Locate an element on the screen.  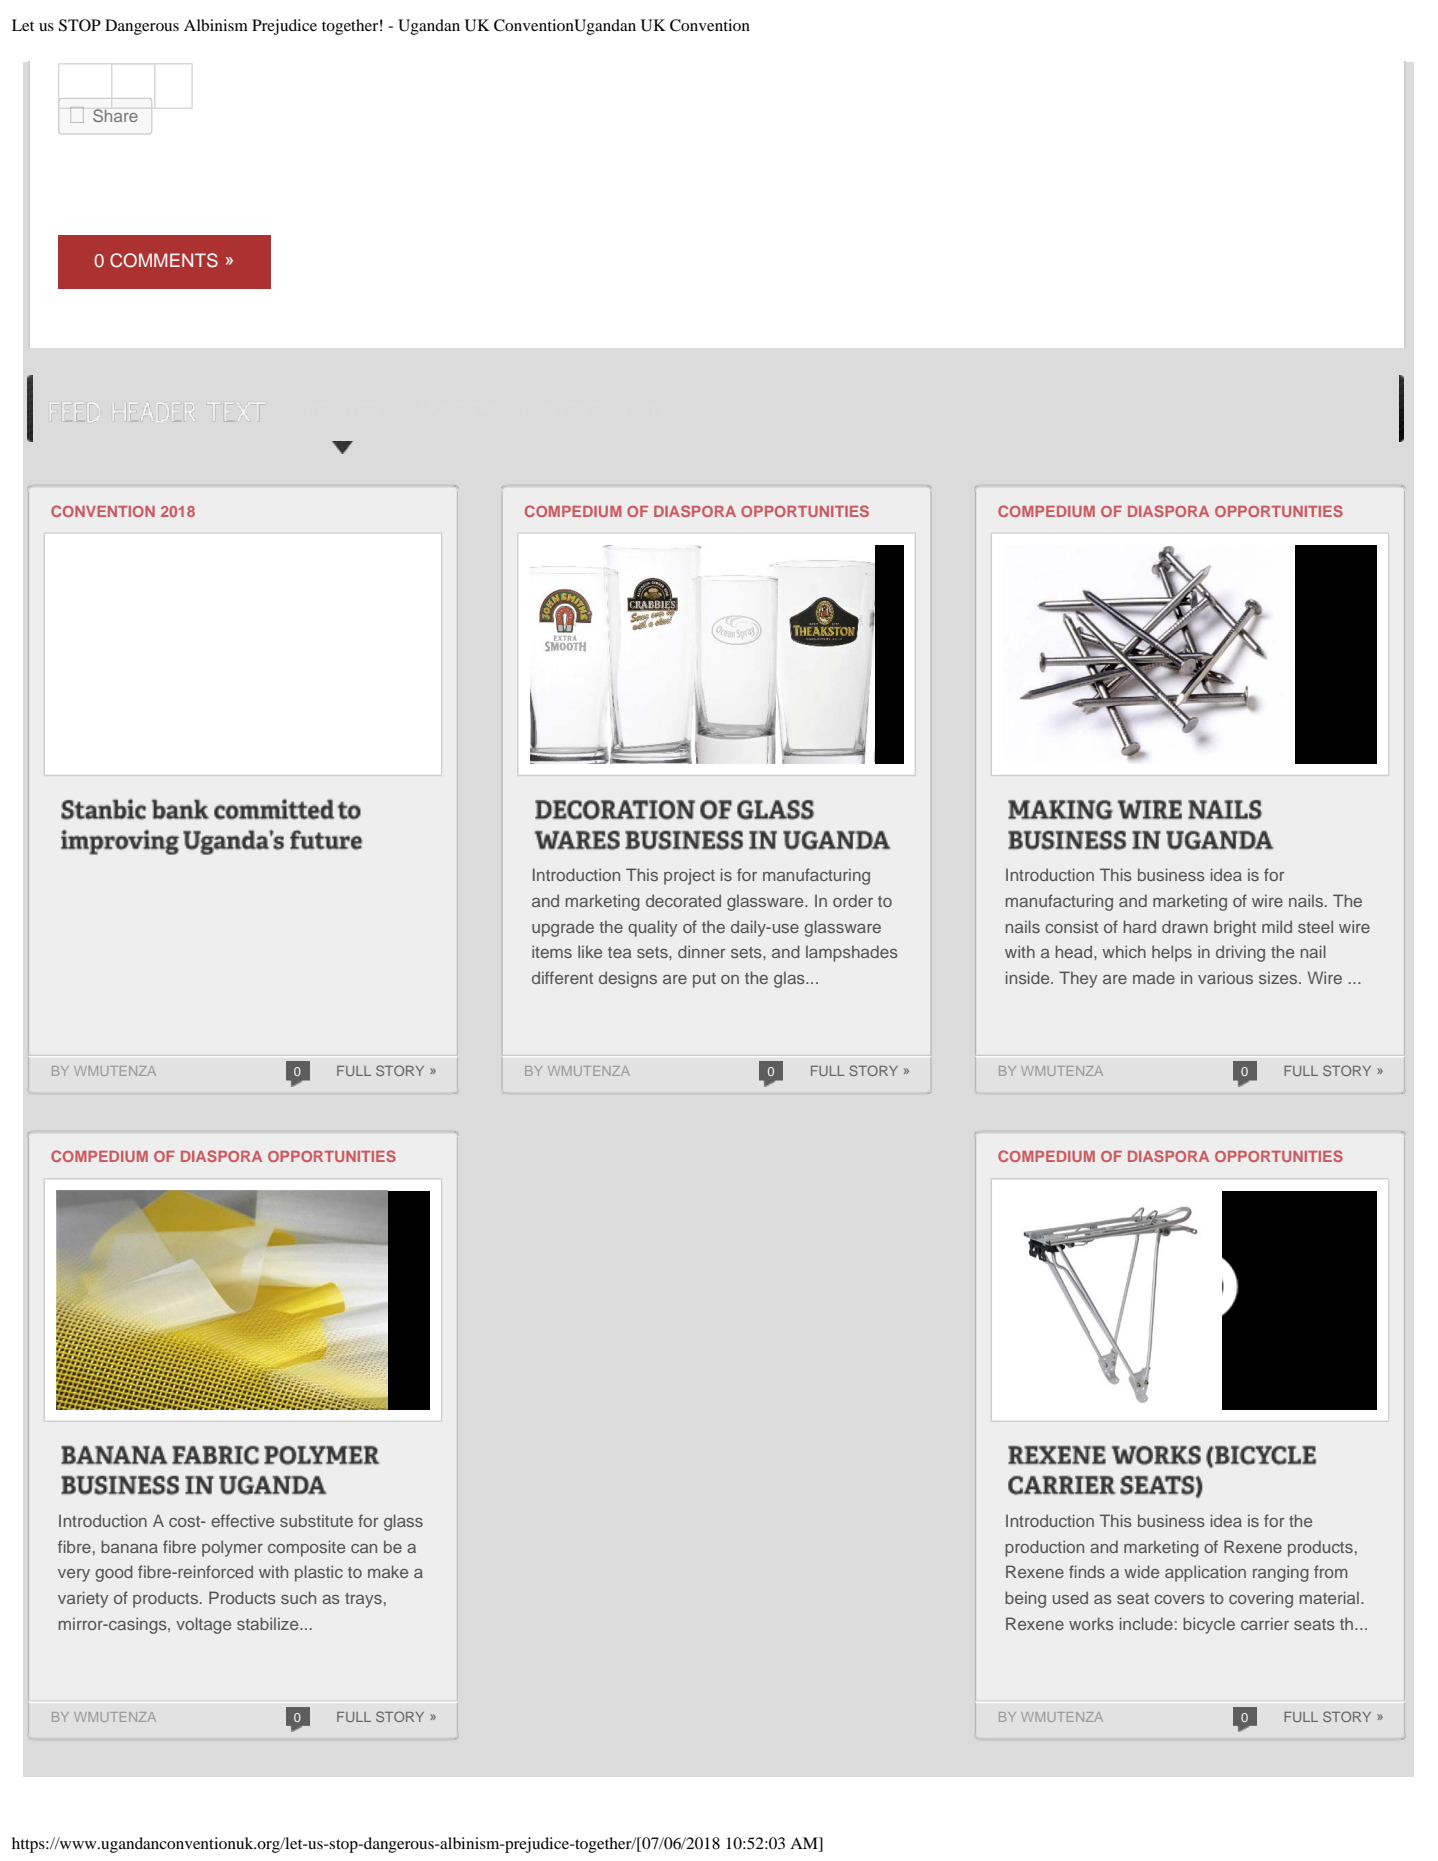
Share is located at coordinates (115, 115).
